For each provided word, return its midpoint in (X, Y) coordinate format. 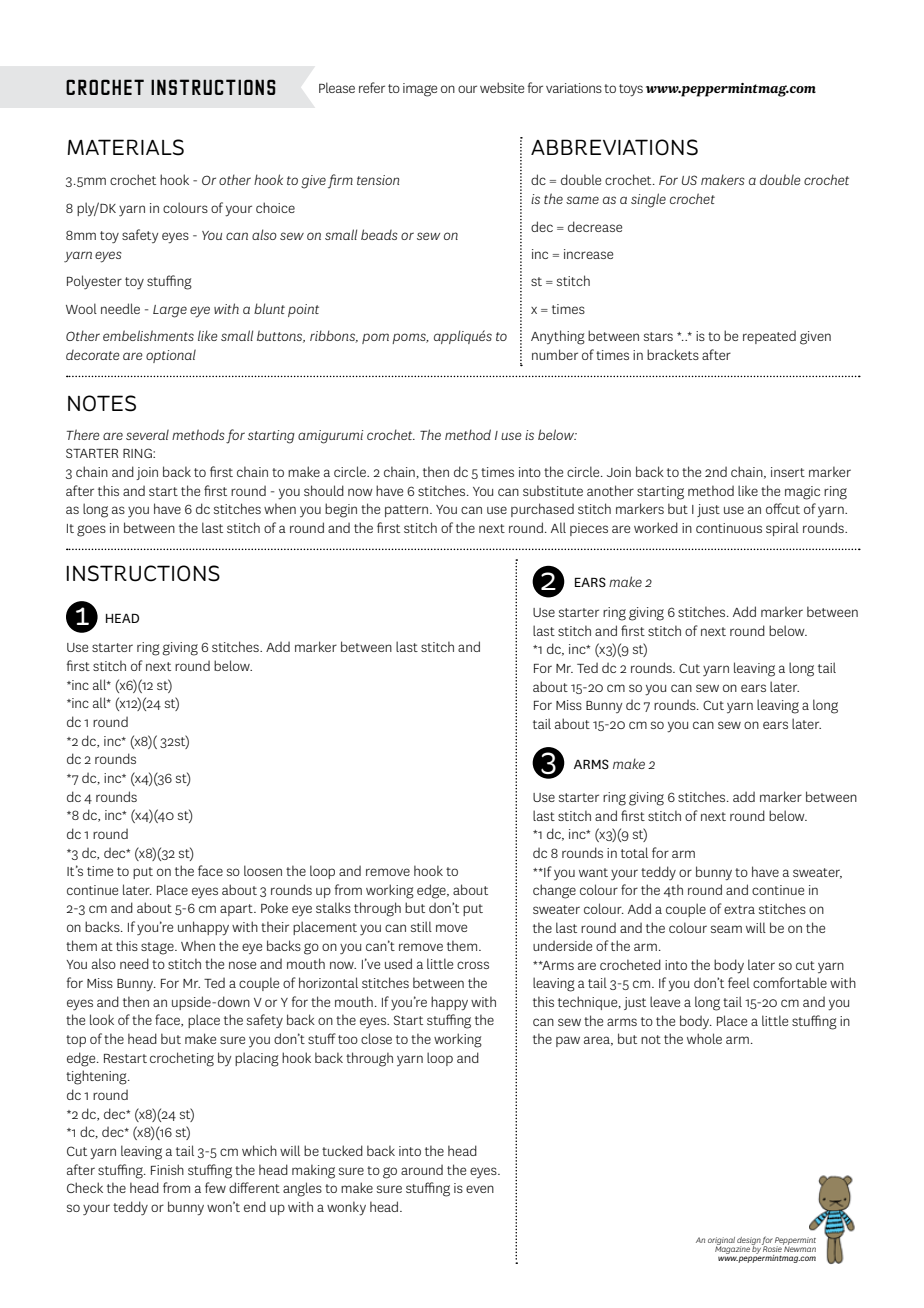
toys (631, 90)
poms (410, 338)
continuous (729, 528)
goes (91, 531)
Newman (799, 1248)
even (480, 1189)
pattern (408, 511)
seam (726, 929)
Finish (167, 1169)
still (421, 926)
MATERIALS (125, 147)
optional (171, 356)
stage (158, 948)
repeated (769, 337)
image (420, 90)
